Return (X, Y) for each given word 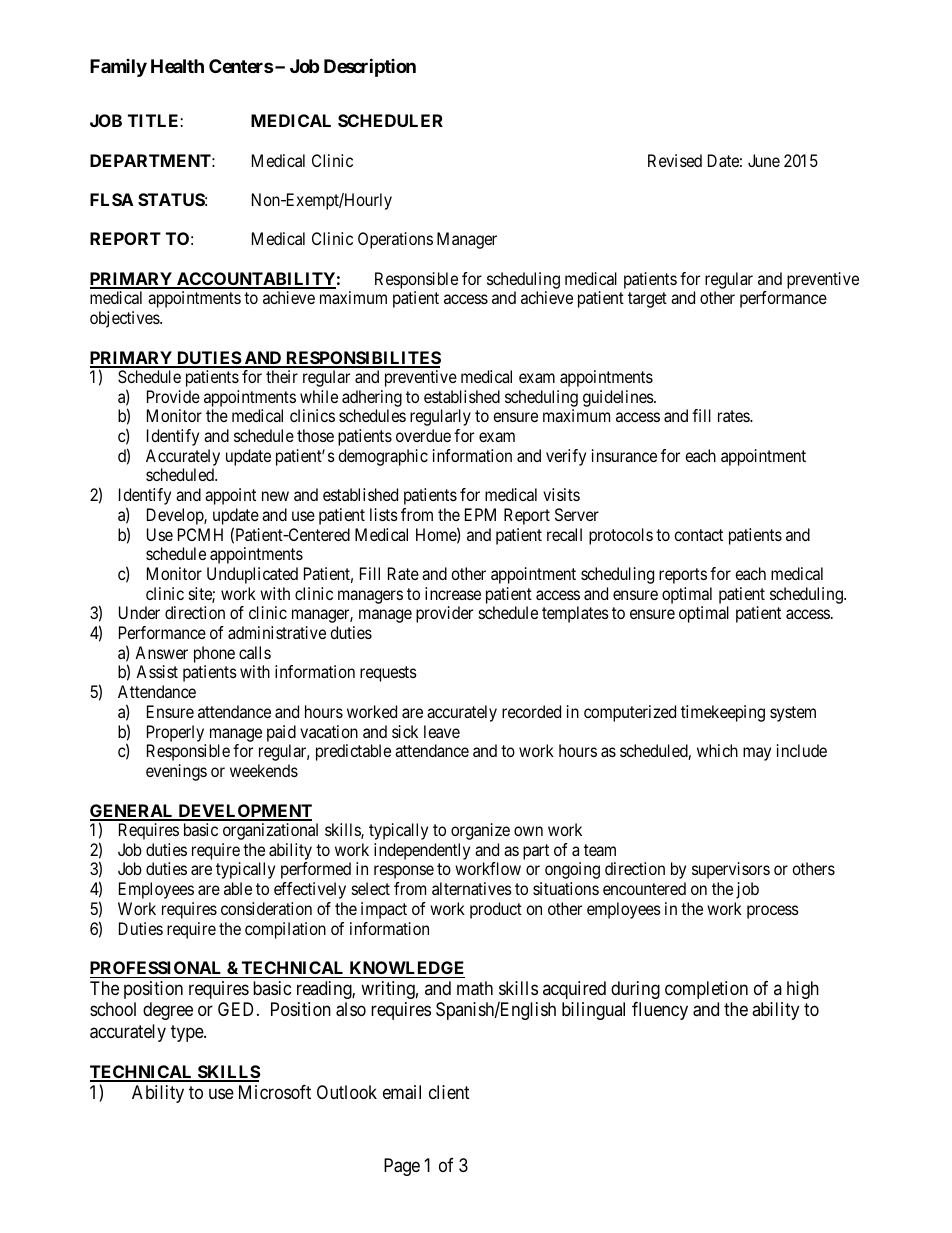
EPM (480, 514)
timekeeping (723, 713)
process (773, 912)
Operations (395, 240)
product (496, 910)
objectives (125, 319)
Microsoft (275, 1092)
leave (442, 731)
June (764, 160)
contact (698, 535)
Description (370, 67)
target (647, 300)
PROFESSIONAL (157, 969)
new (275, 496)
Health (177, 66)
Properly (175, 733)
